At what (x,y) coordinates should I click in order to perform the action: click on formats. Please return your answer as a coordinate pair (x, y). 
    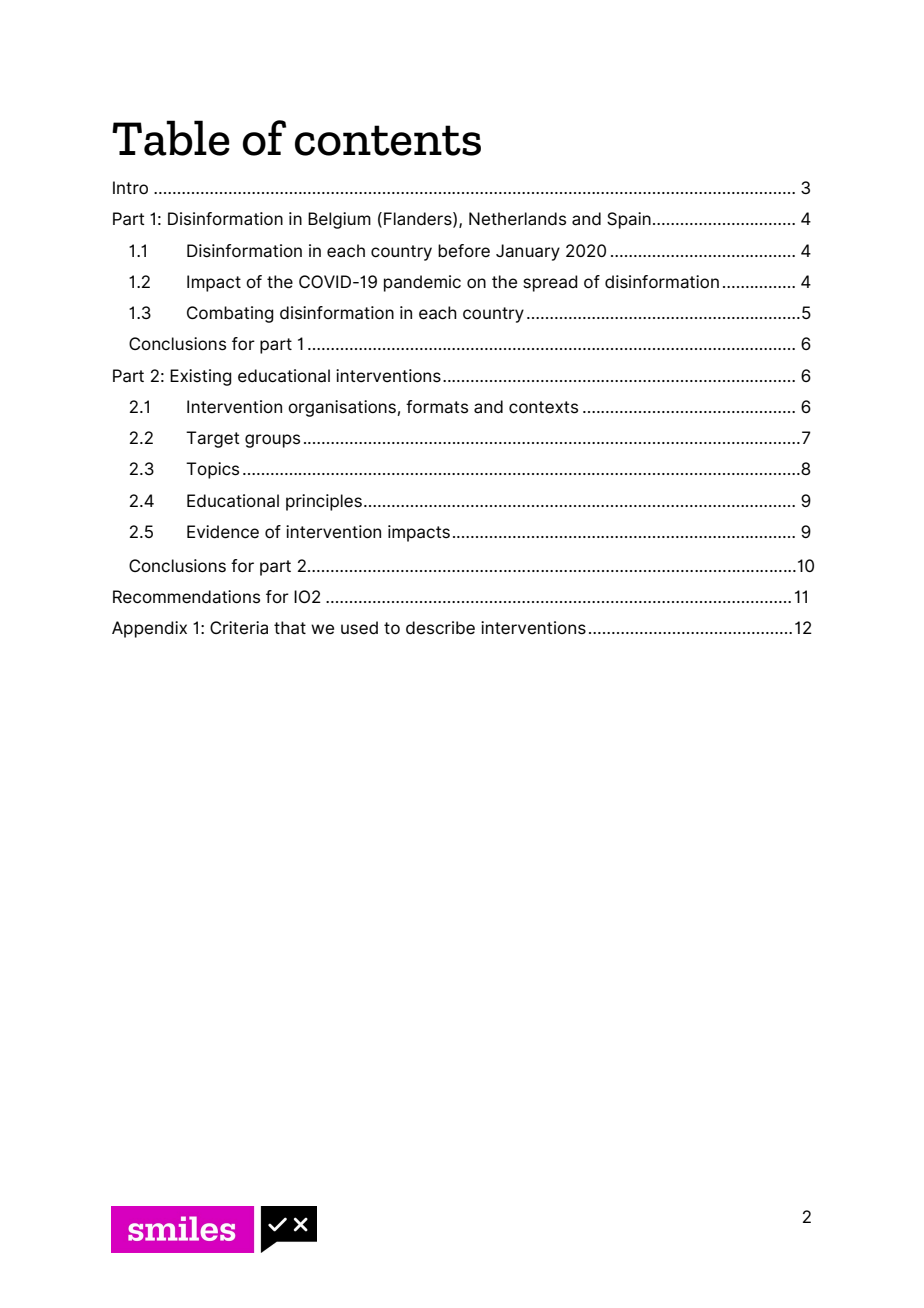
    Looking at the image, I should click on (437, 407).
